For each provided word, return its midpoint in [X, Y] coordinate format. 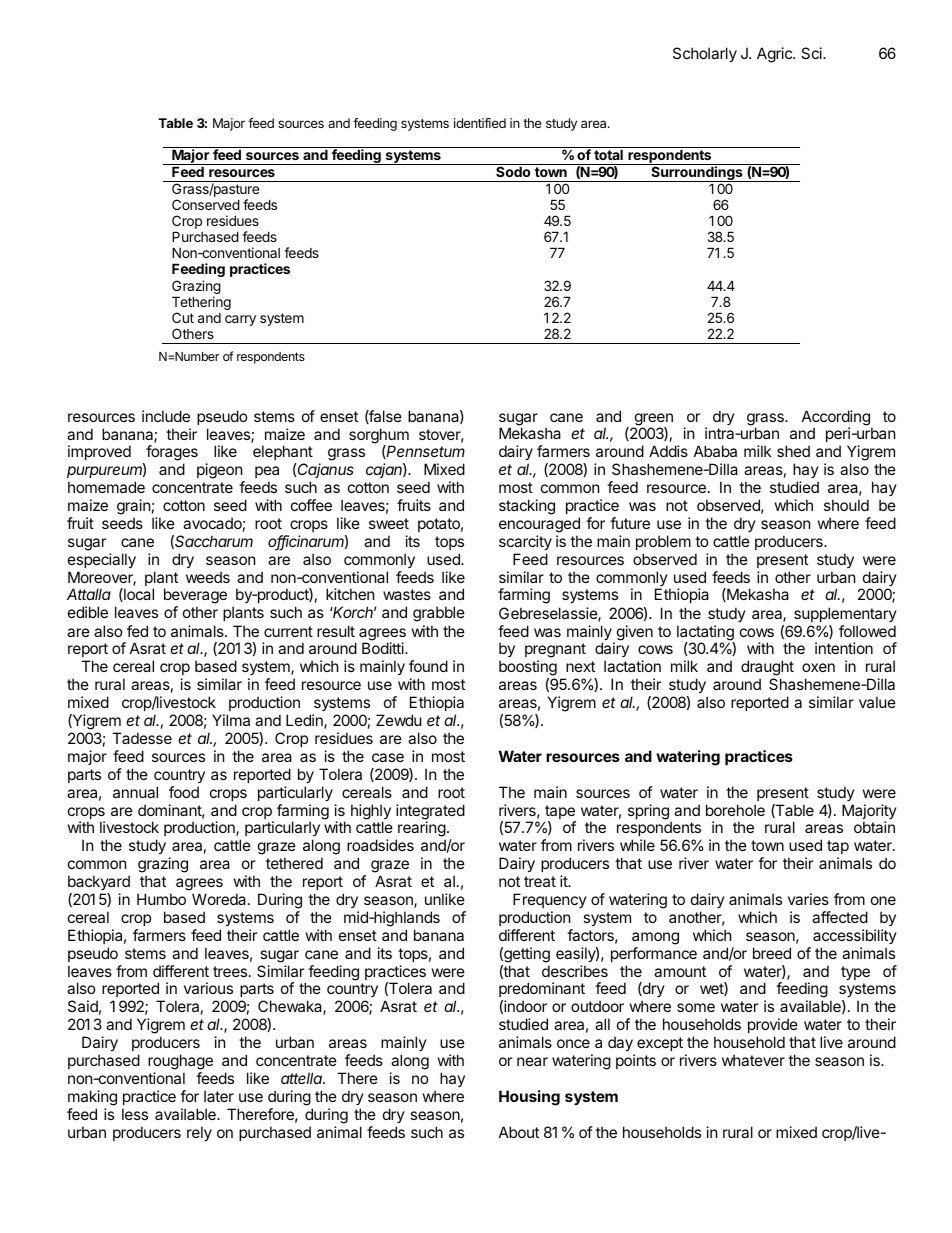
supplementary [845, 614]
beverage [195, 597]
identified [480, 123]
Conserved [206, 204]
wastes [407, 594]
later [219, 1096]
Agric [775, 55]
